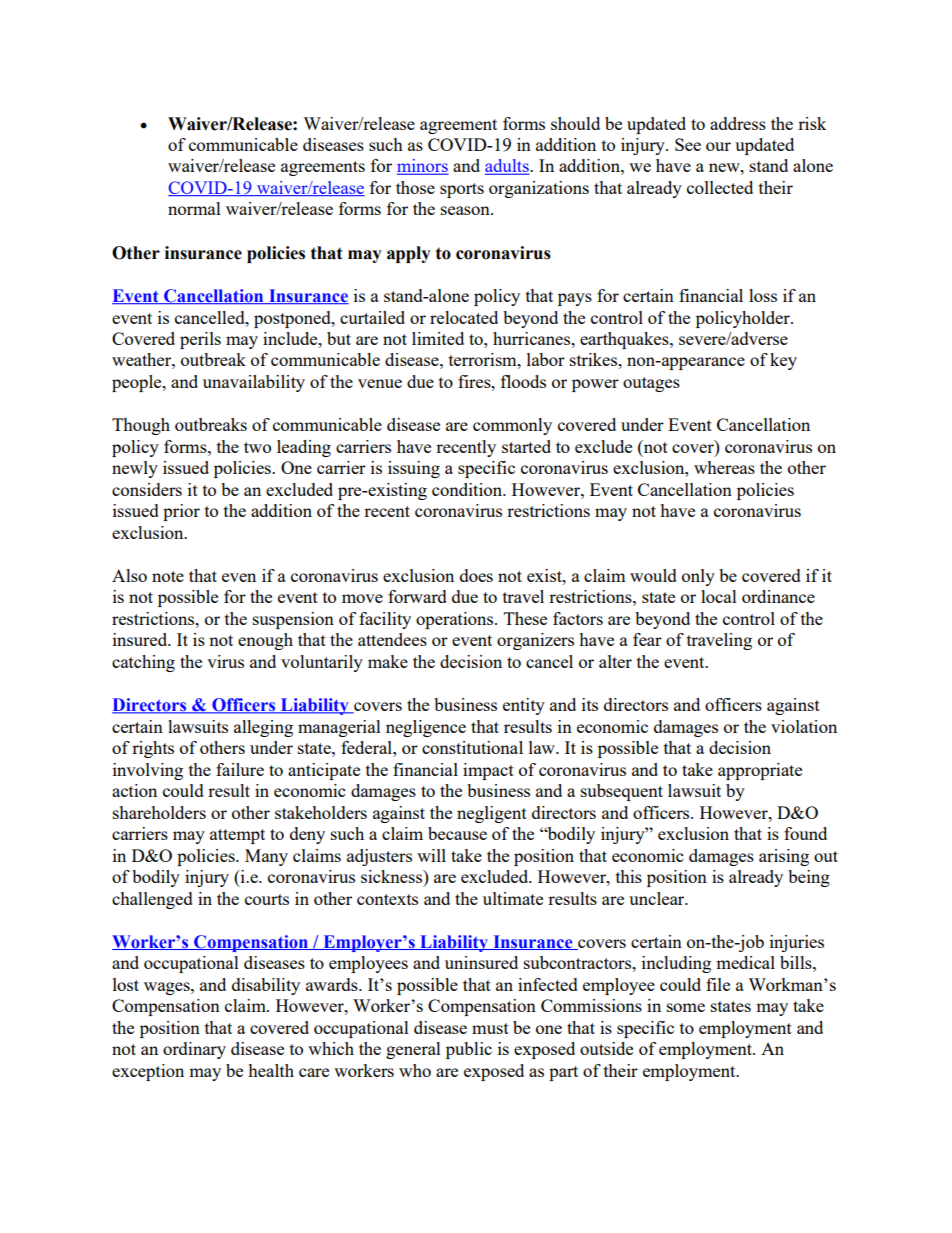 This document has width=952, height=1233. What do you see at coordinates (719, 596) in the document?
I see `local` at bounding box center [719, 596].
